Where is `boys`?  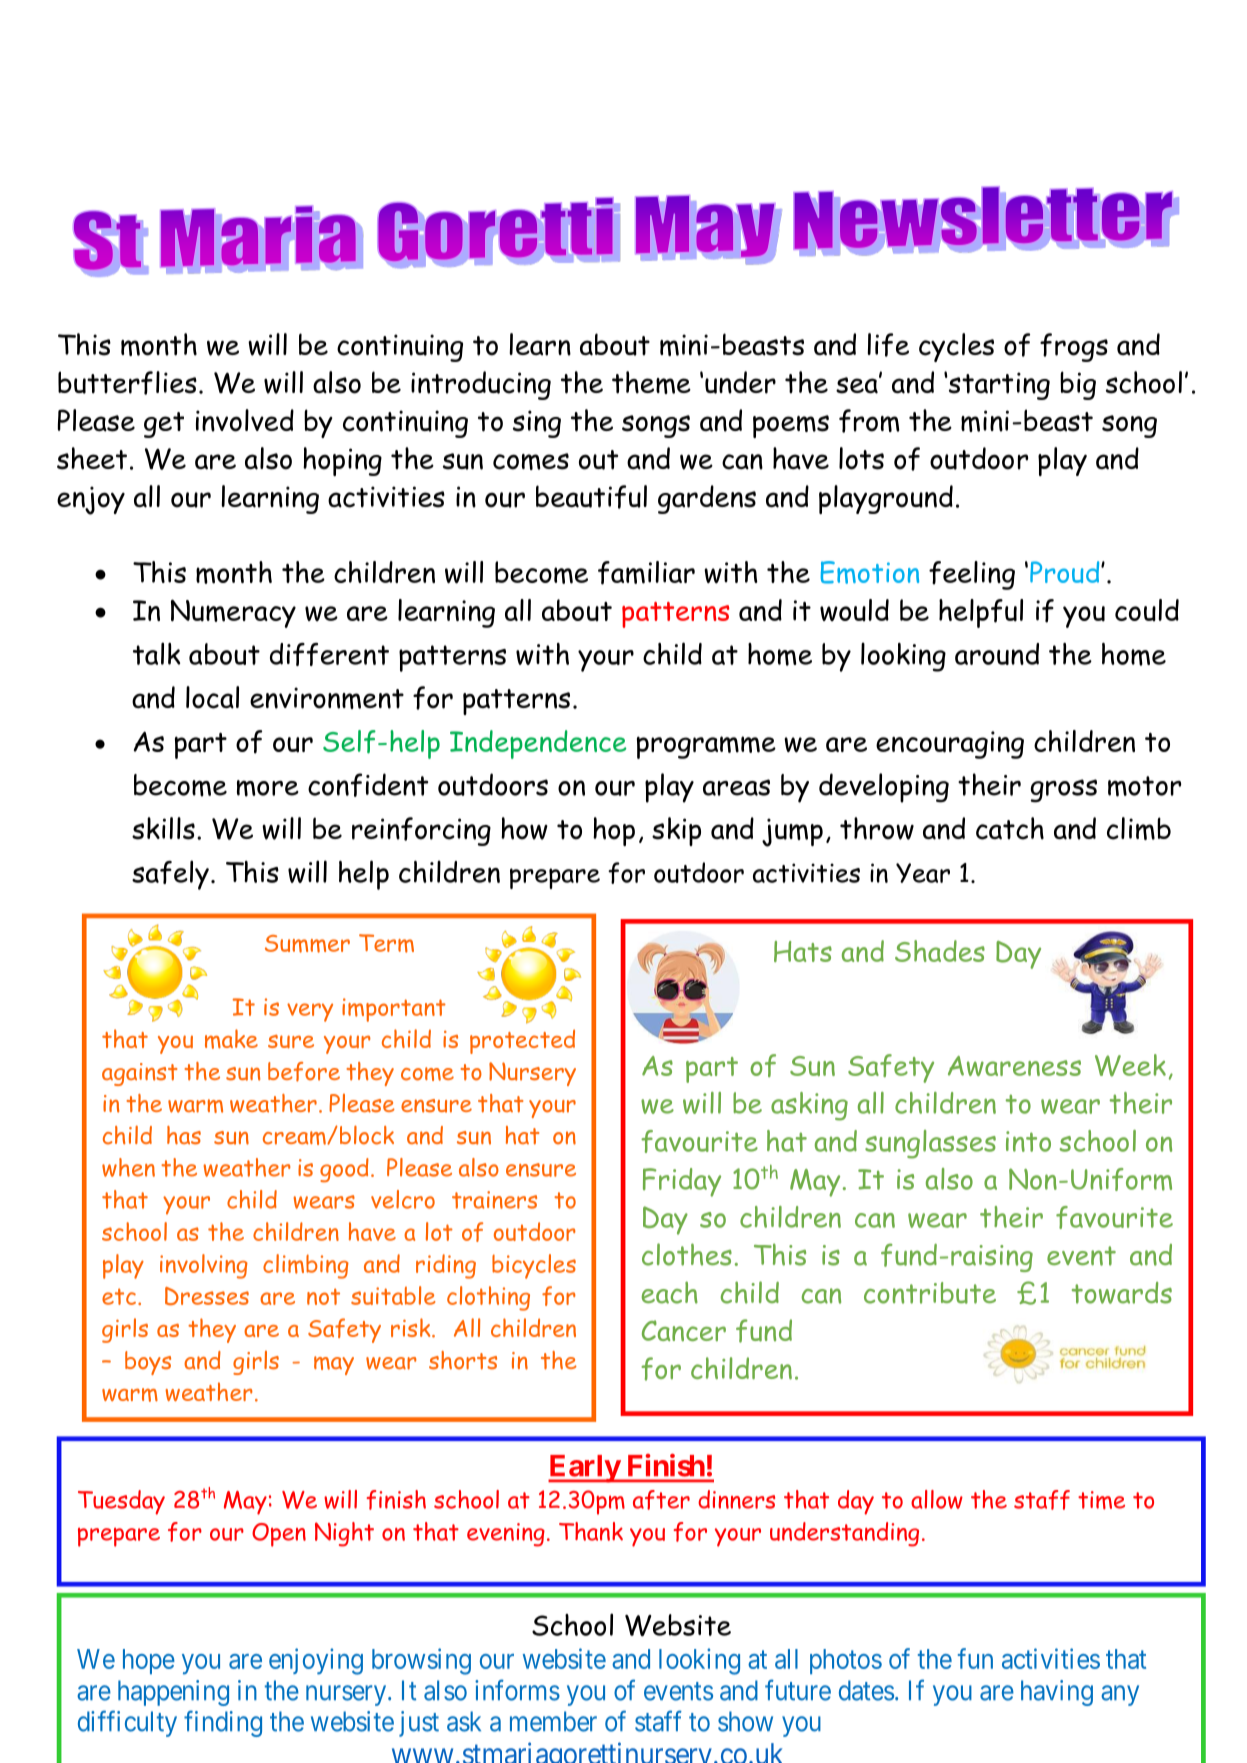 boys is located at coordinates (148, 1363).
